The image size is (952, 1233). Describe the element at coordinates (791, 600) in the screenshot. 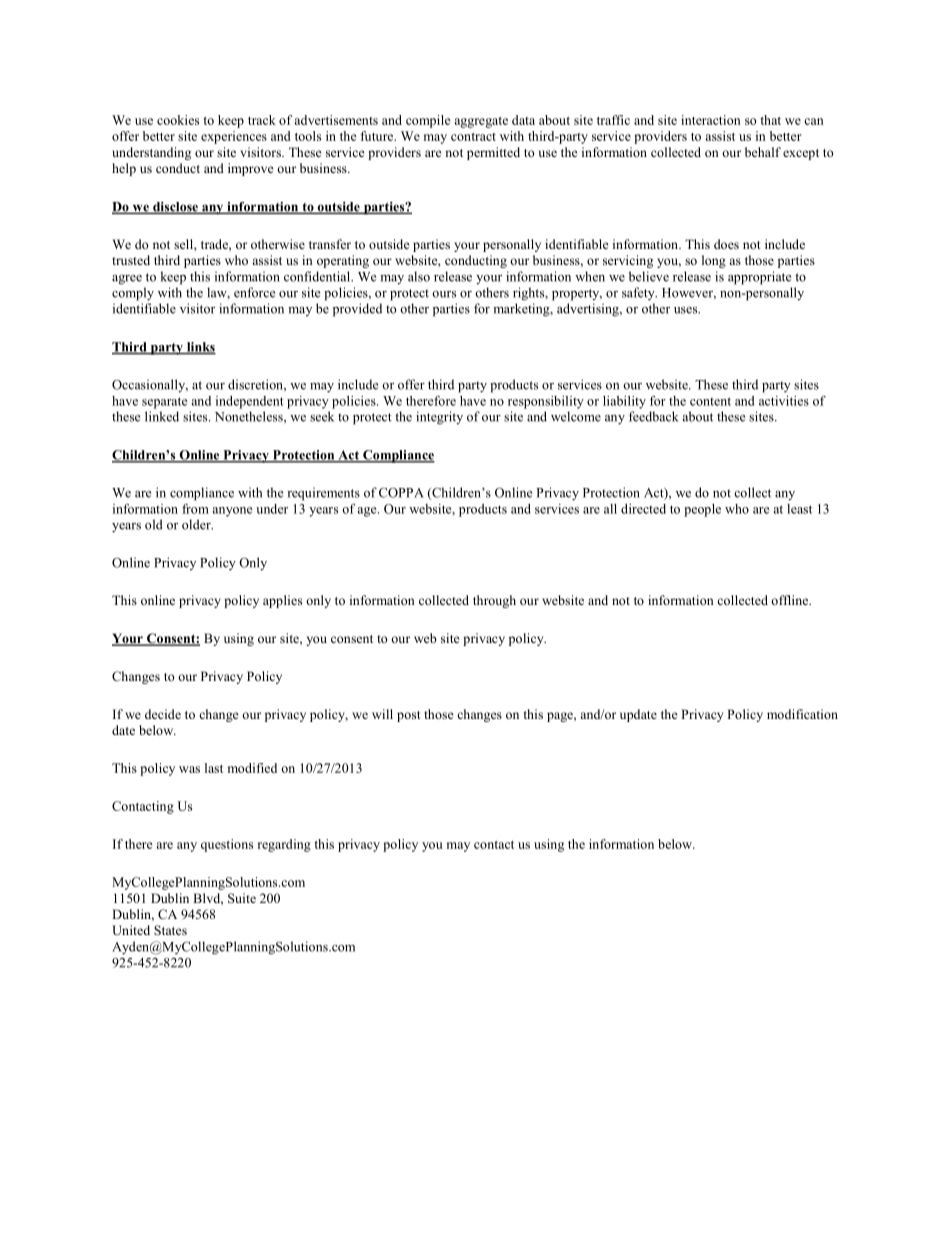

I see `offline` at that location.
